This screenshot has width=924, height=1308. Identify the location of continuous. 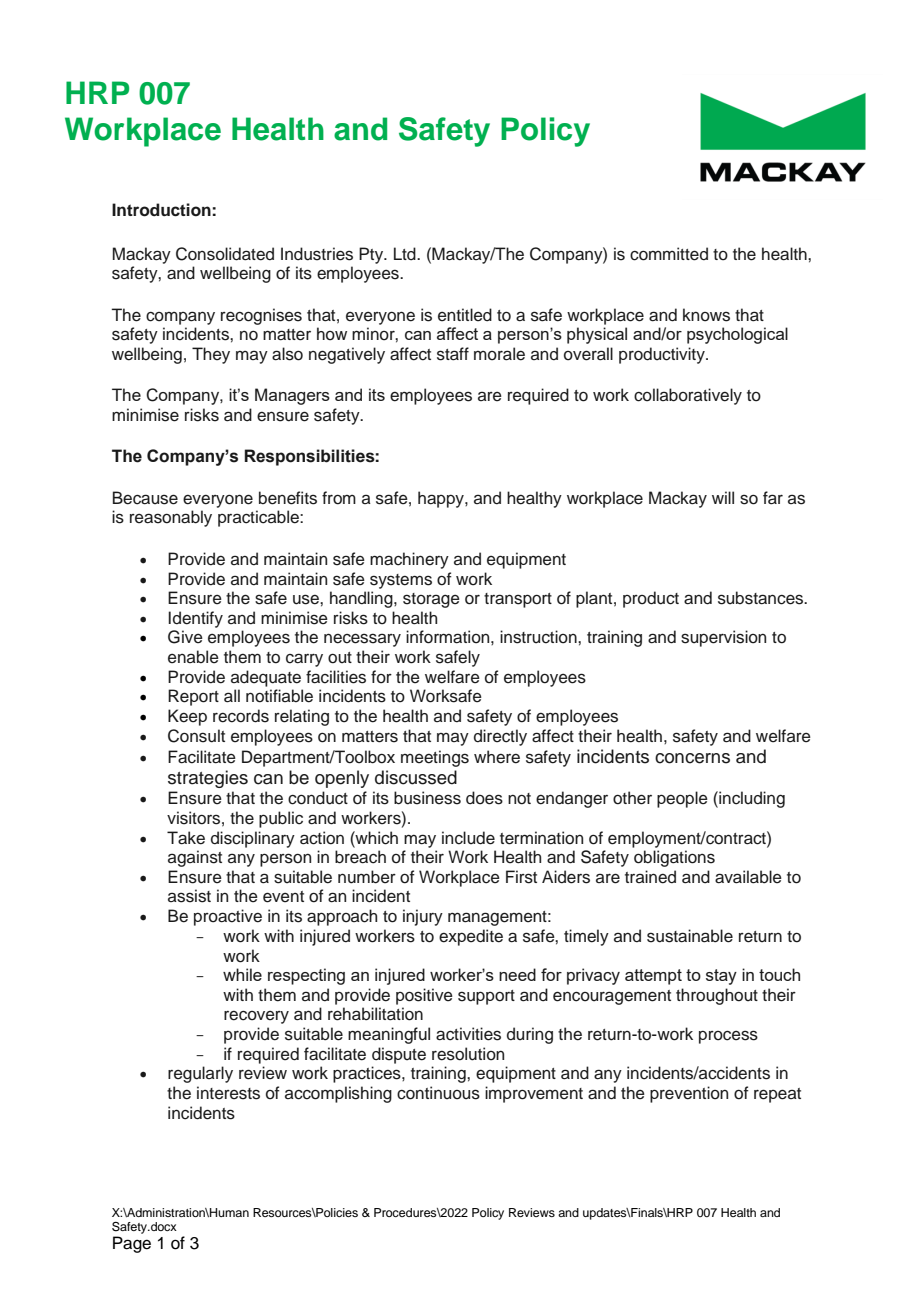
(438, 1093).
